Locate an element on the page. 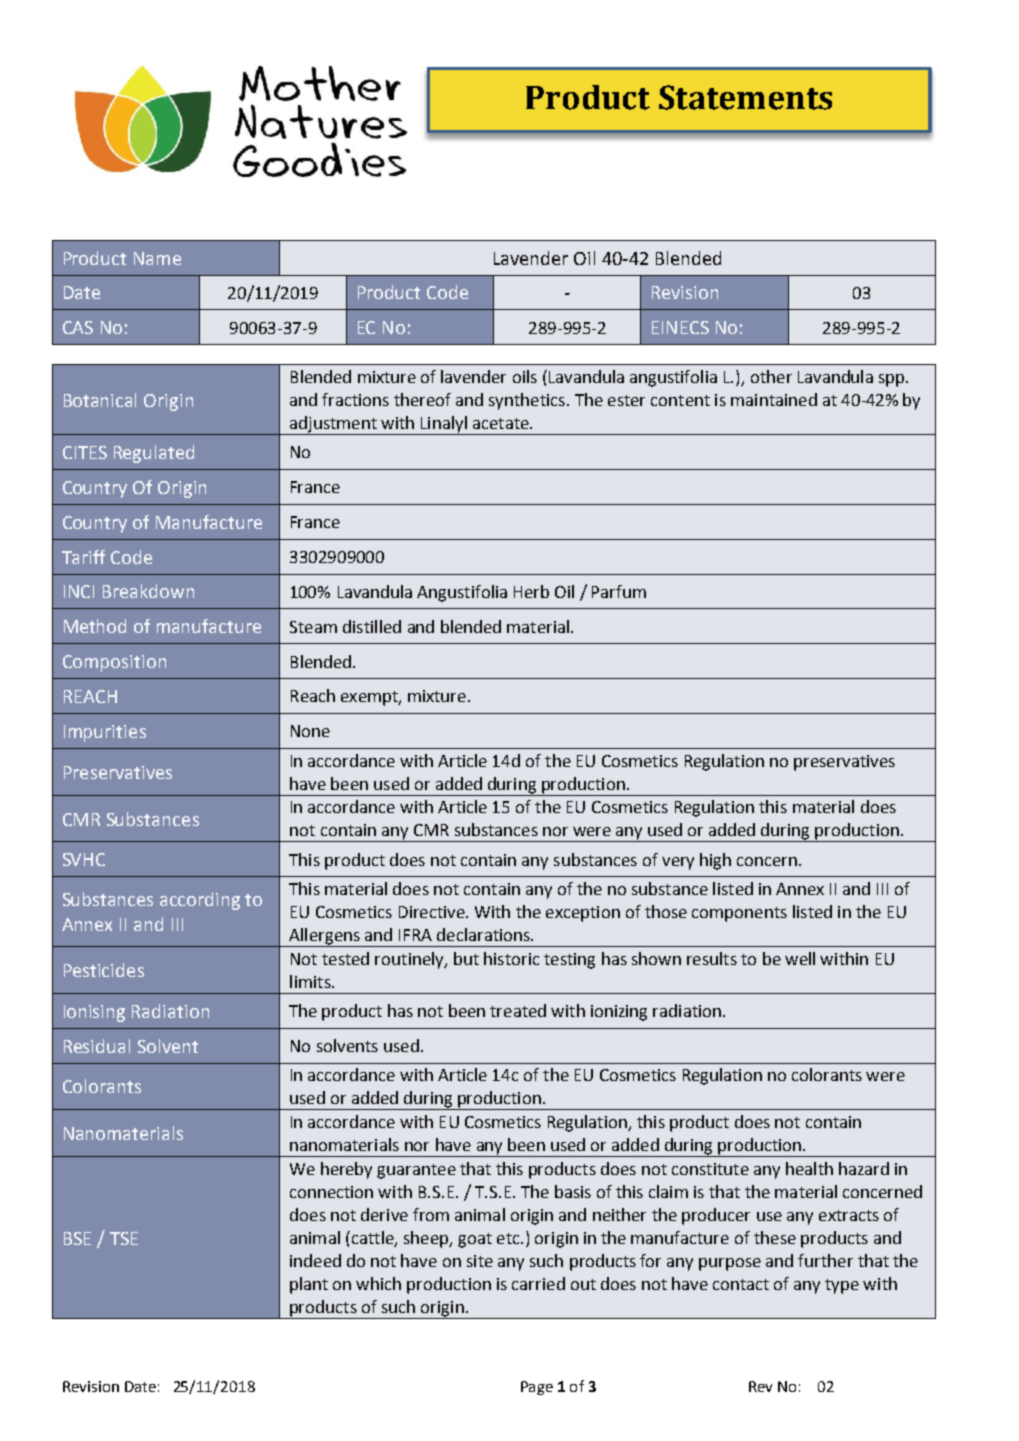  Impurities is located at coordinates (105, 733).
